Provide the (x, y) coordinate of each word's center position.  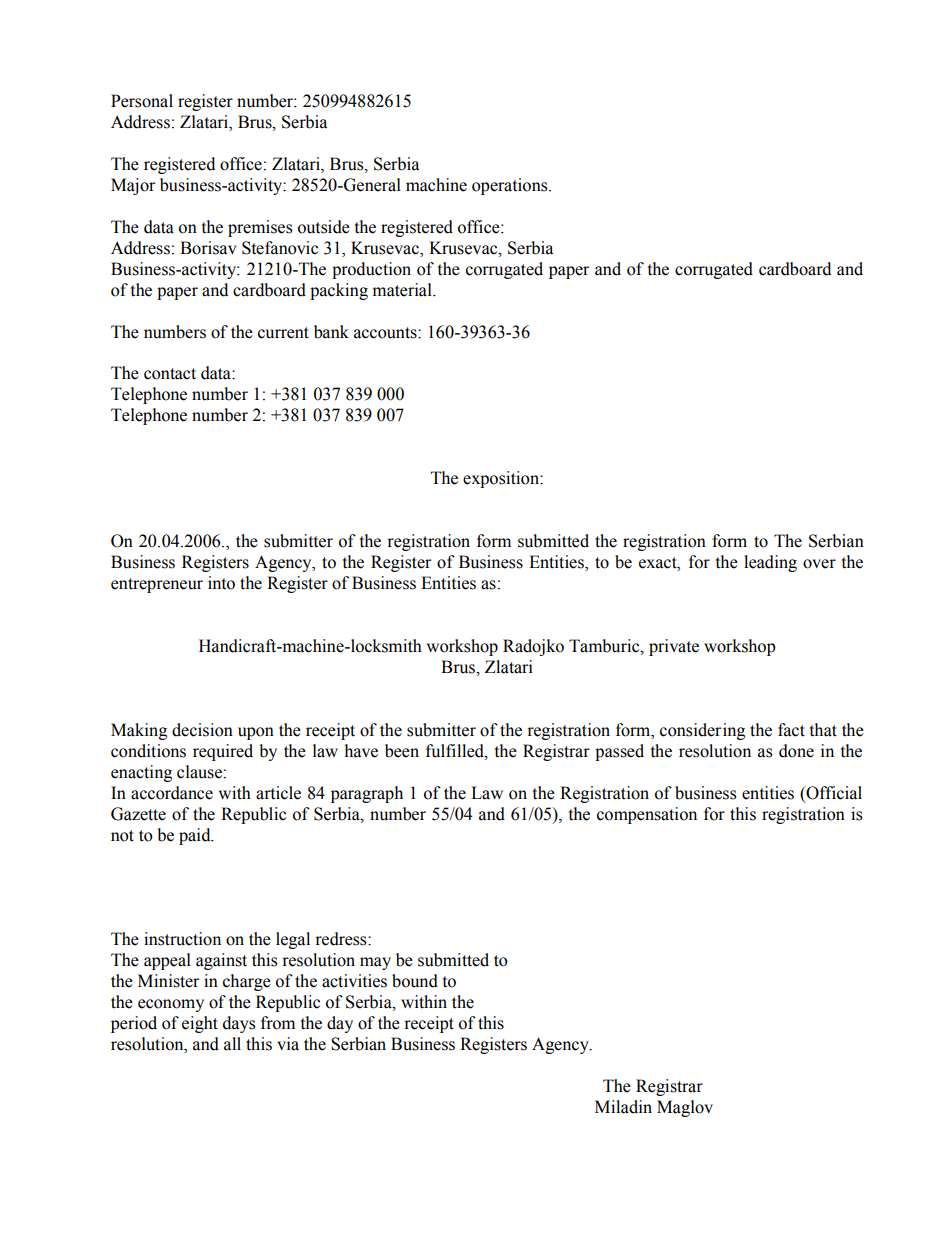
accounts (386, 333)
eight (200, 1024)
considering (702, 731)
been (402, 751)
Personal (142, 101)
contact (170, 374)
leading (770, 563)
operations (511, 186)
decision (202, 730)
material (403, 290)
